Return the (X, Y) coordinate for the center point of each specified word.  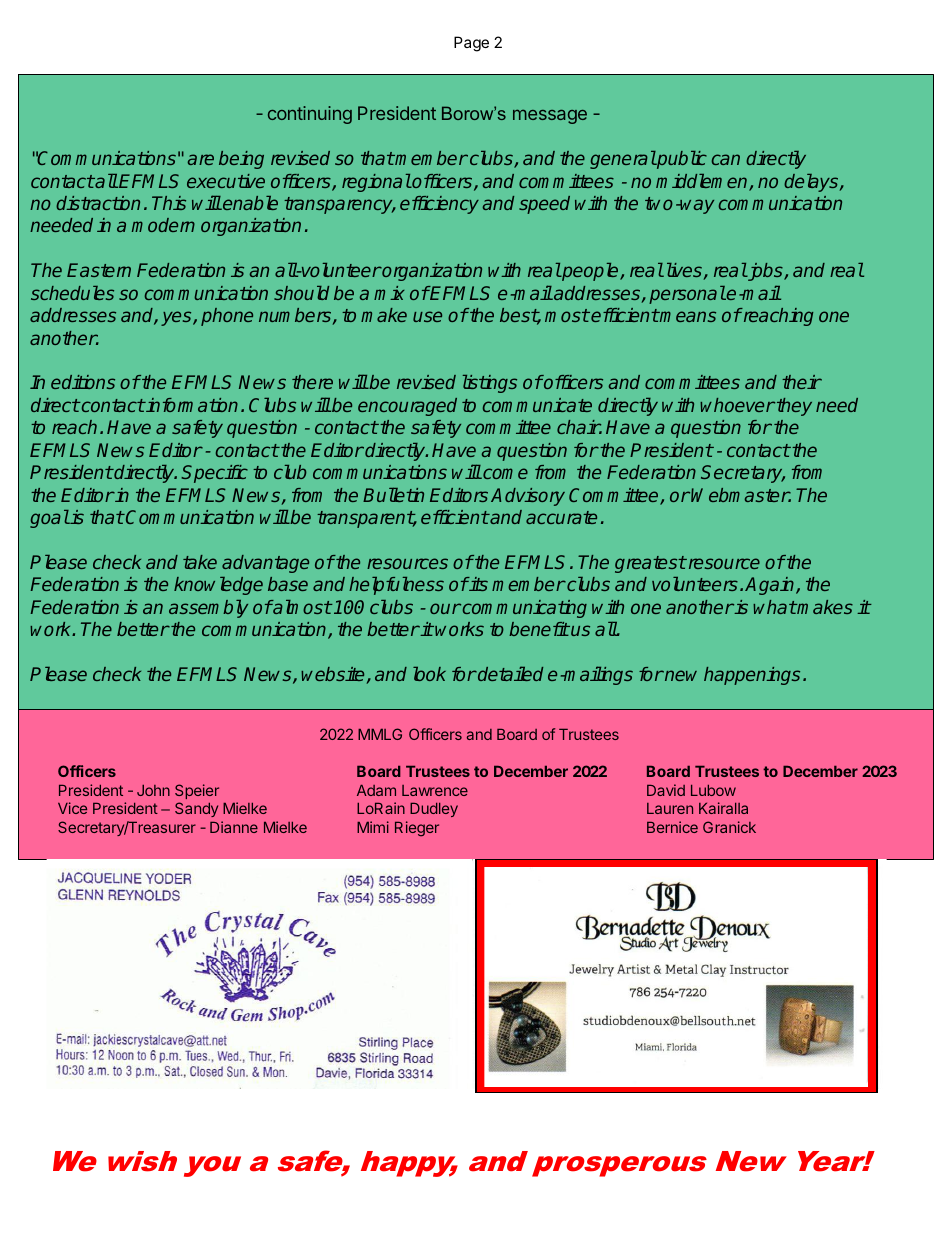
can (726, 159)
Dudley (434, 810)
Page (471, 44)
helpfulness (396, 586)
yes (177, 318)
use (427, 316)
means (687, 316)
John (153, 790)
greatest (650, 564)
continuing (310, 115)
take (200, 562)
